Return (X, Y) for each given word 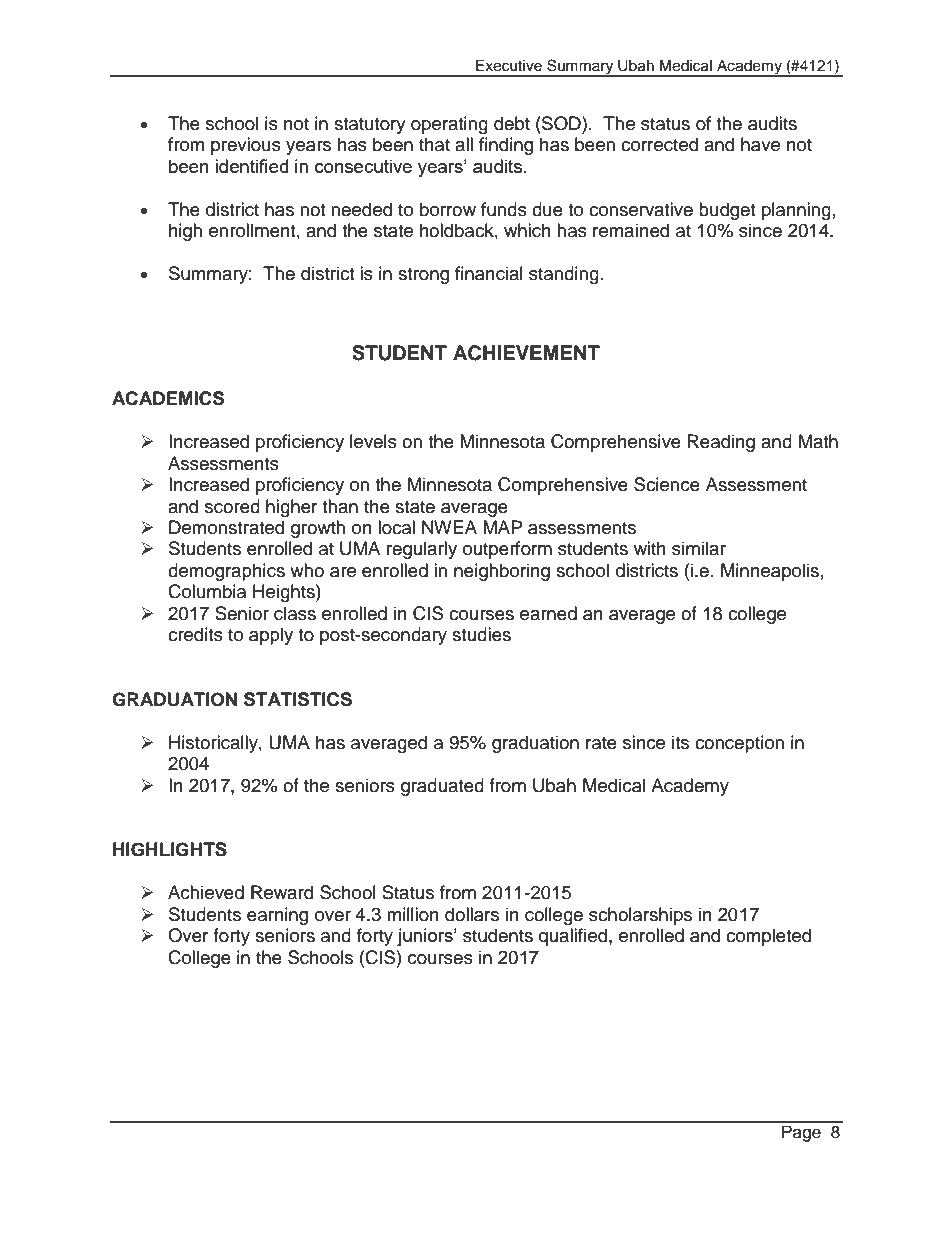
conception (739, 744)
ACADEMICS (168, 398)
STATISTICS (298, 699)
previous (246, 146)
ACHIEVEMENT (526, 353)
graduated (442, 787)
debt (512, 123)
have (760, 144)
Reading (721, 443)
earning (277, 916)
